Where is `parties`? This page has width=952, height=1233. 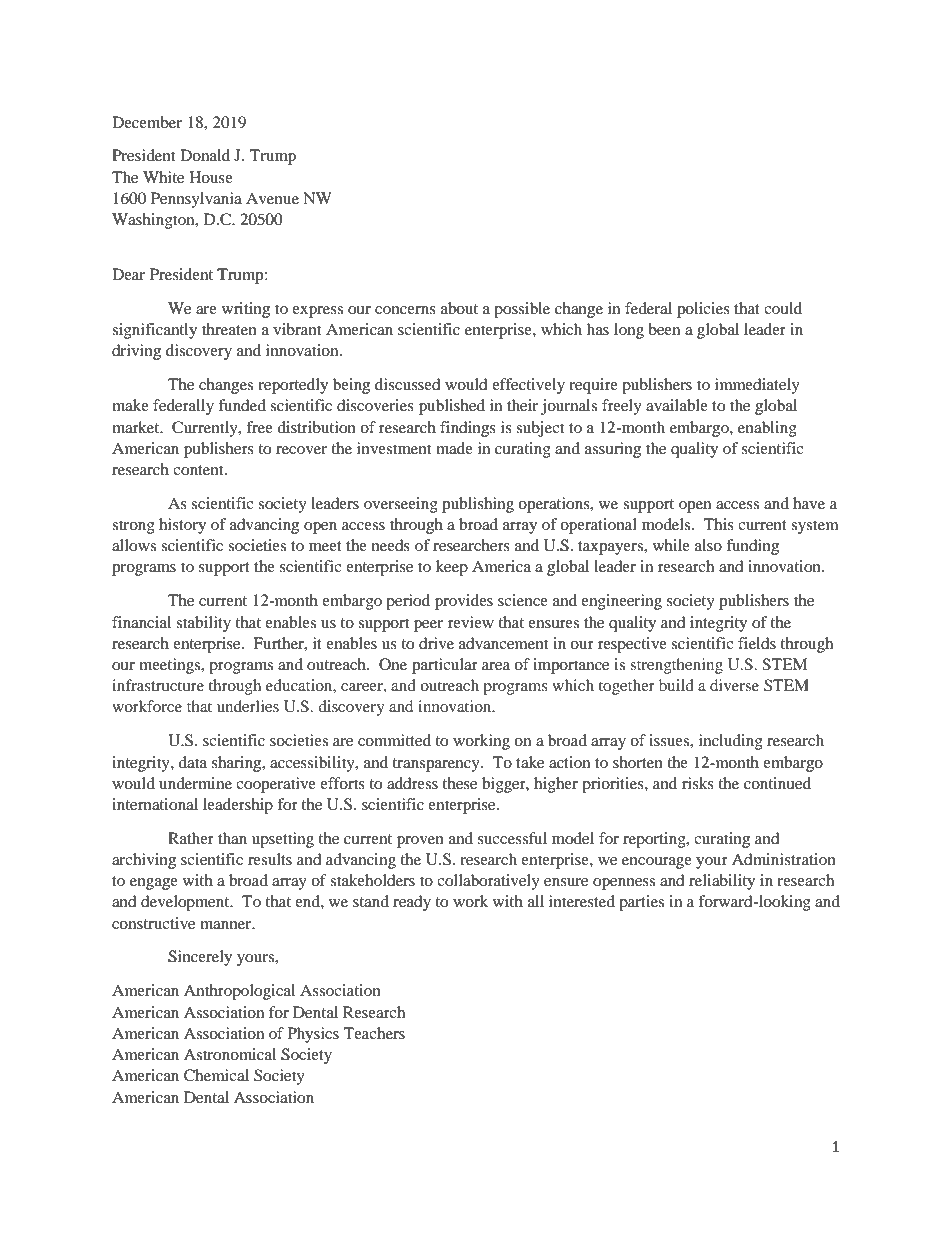 parties is located at coordinates (641, 903).
